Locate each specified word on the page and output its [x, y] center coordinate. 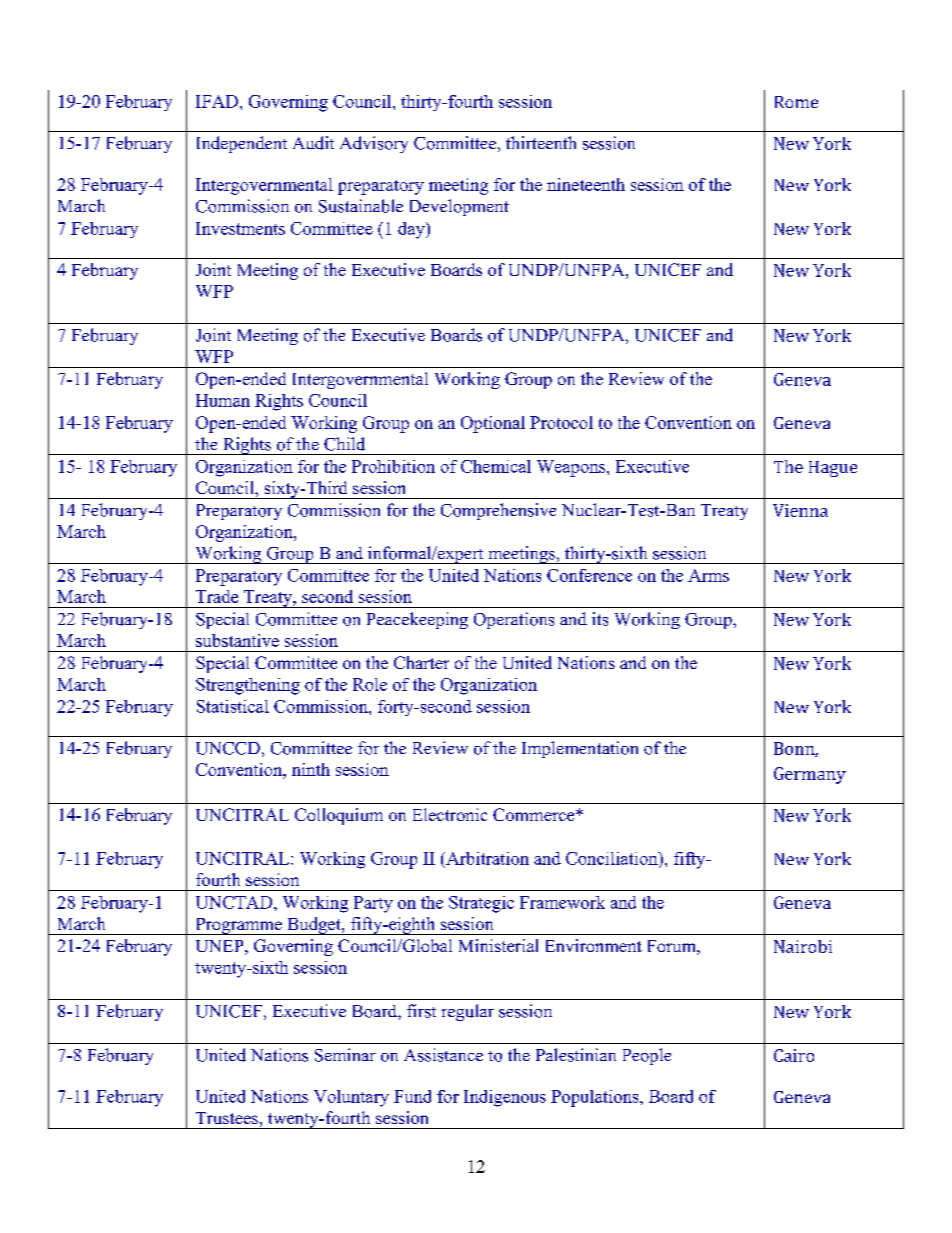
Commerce [535, 814]
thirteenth [541, 142]
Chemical [496, 466]
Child [344, 444]
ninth [311, 769]
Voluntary [351, 1098]
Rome [796, 102]
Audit [313, 143]
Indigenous [505, 1098]
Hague [833, 469]
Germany [810, 775]
